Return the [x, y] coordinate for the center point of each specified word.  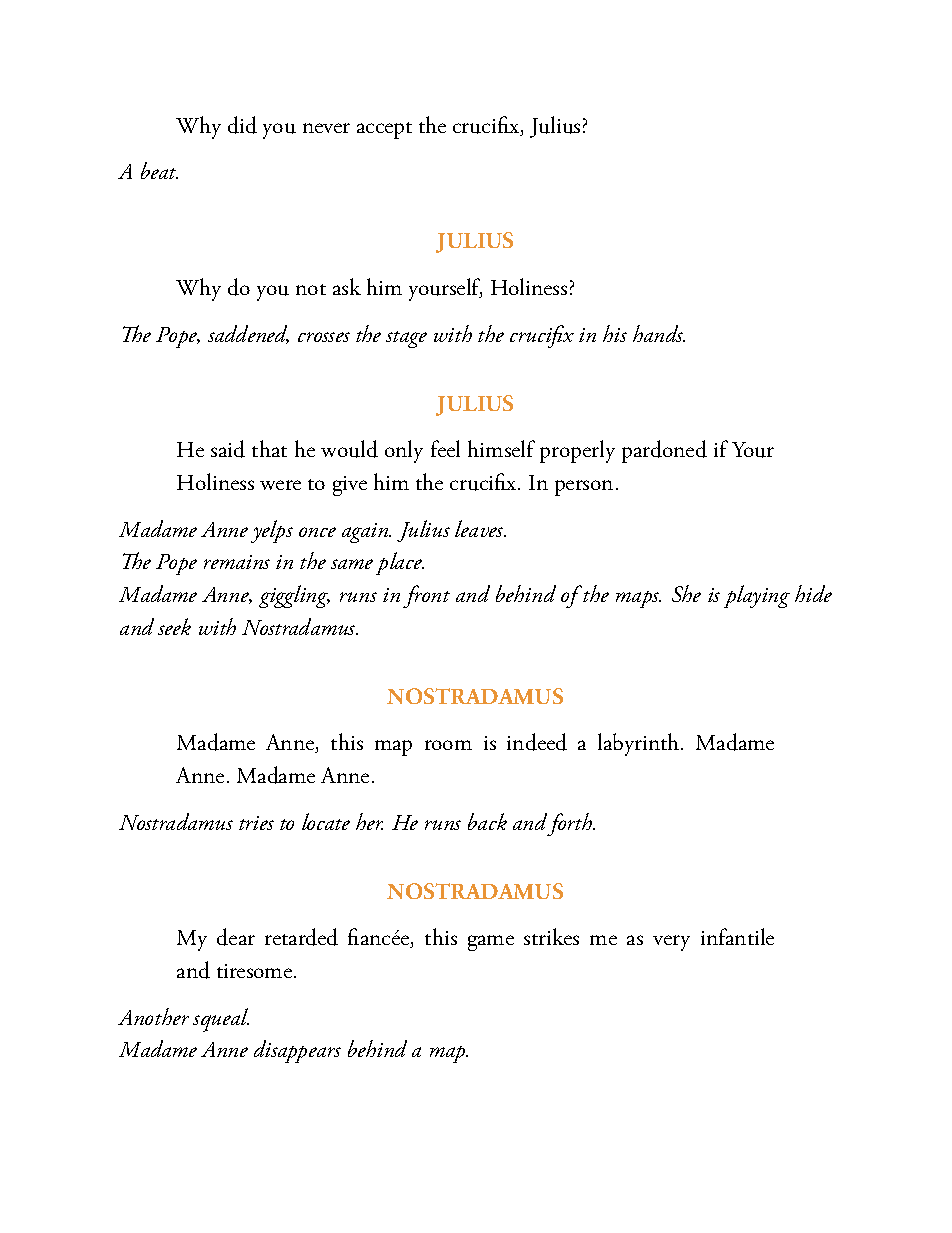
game [491, 943]
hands [659, 333]
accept [384, 130]
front [426, 596]
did [242, 125]
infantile [737, 936]
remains [237, 562]
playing [757, 596]
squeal [221, 1020]
